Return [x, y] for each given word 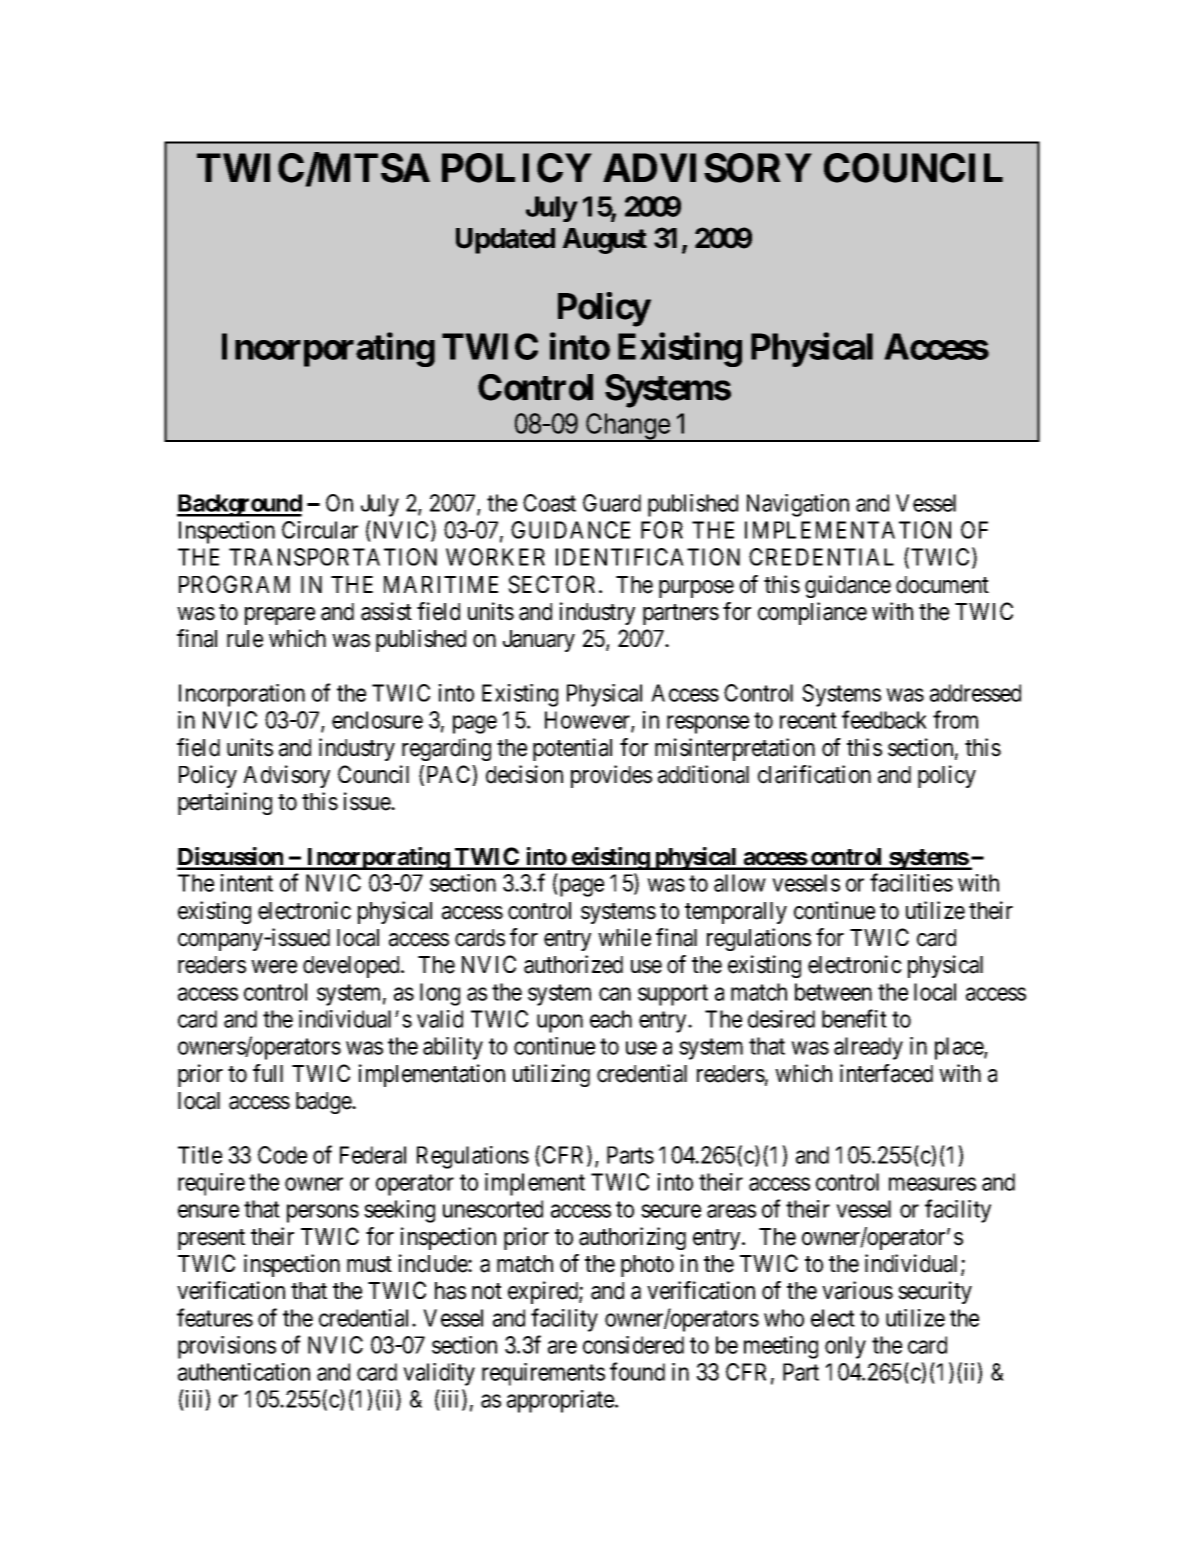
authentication [244, 1372]
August [604, 241]
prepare [280, 616]
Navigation [798, 505]
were [274, 967]
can [615, 994]
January [539, 641]
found [637, 1371]
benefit [854, 1018]
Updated [505, 241]
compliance [812, 613]
